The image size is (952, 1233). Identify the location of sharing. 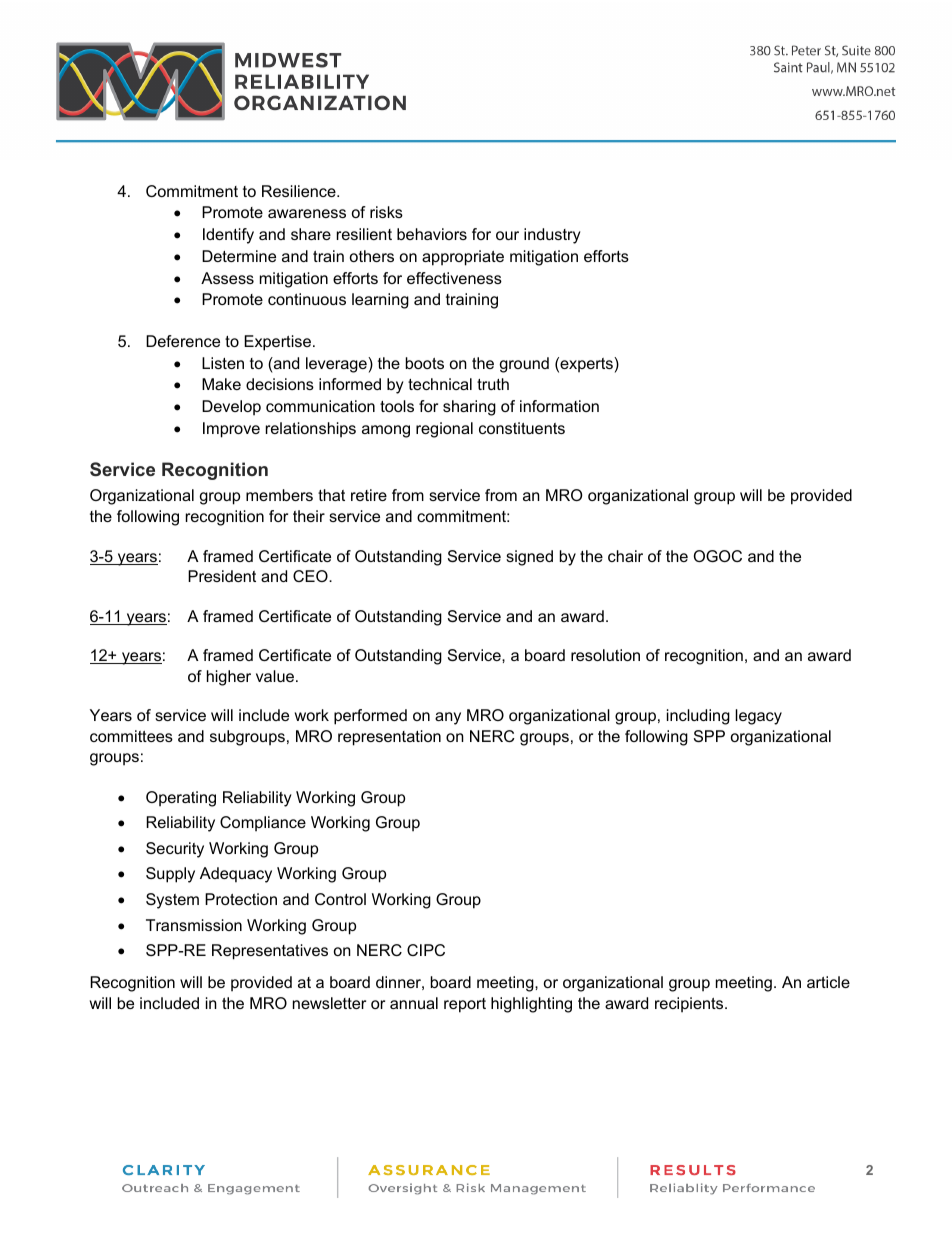
(469, 408).
